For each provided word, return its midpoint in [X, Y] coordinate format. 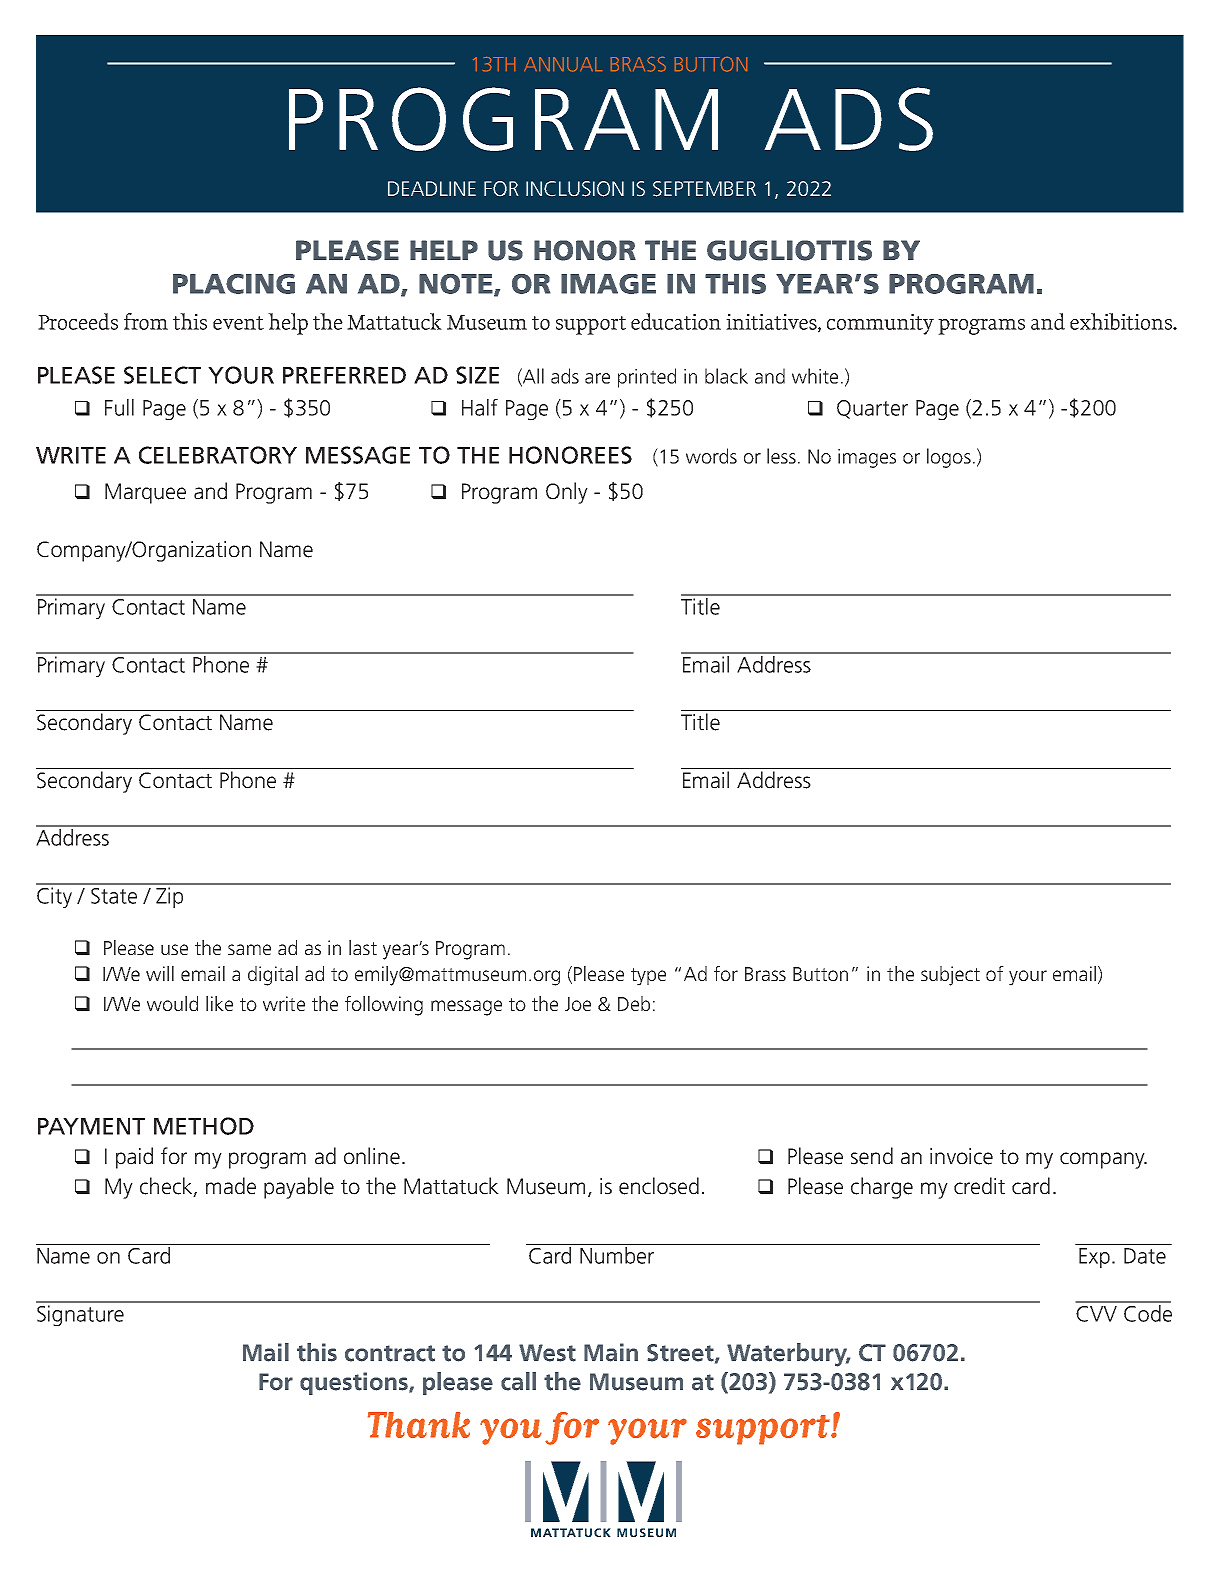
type [648, 977]
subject [950, 976]
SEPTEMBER [704, 189]
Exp [1094, 1258]
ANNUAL [563, 64]
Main [611, 1352]
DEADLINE [432, 188]
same [249, 949]
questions [355, 1383]
